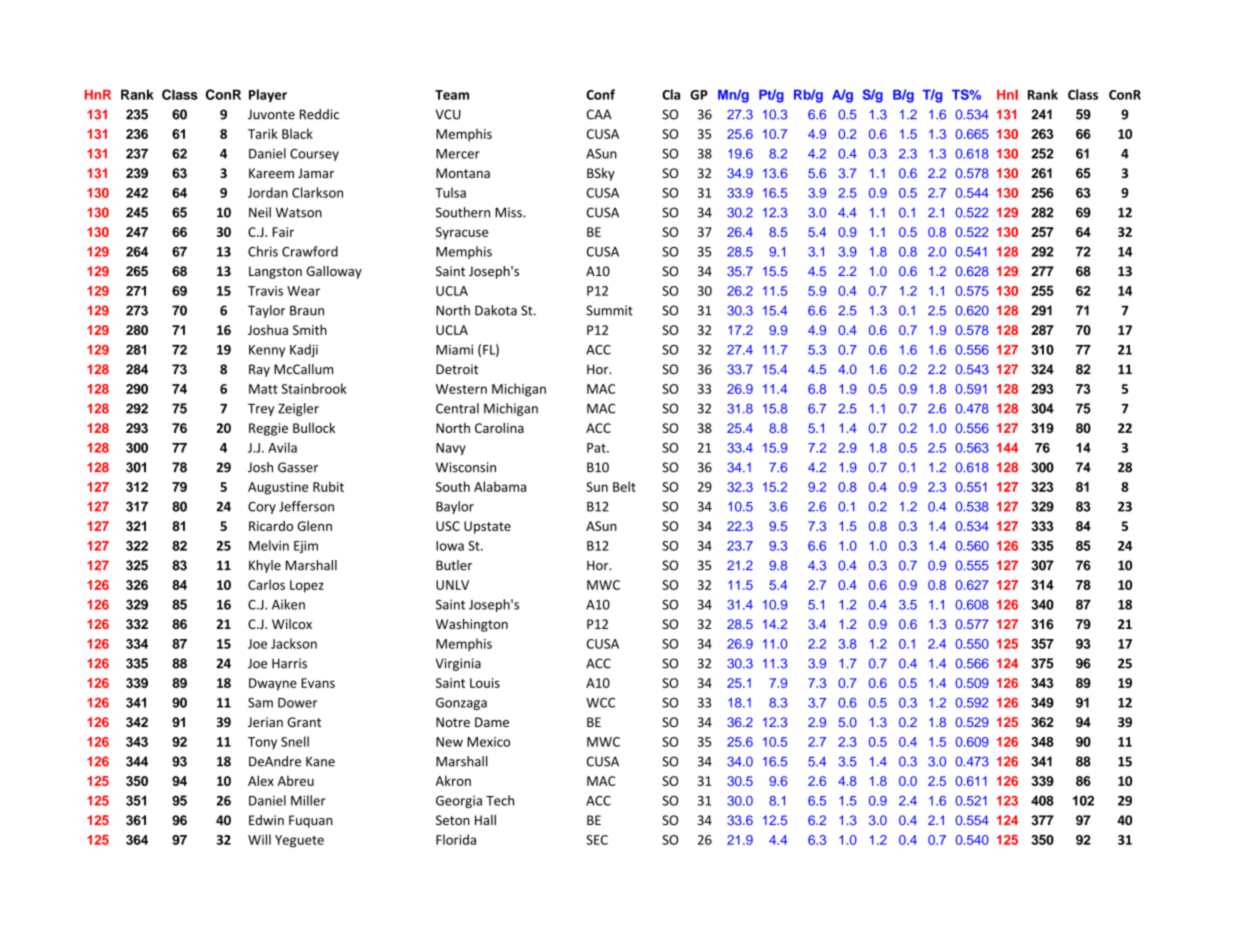 The image size is (1233, 952). I want to click on Navy, so click(451, 449).
